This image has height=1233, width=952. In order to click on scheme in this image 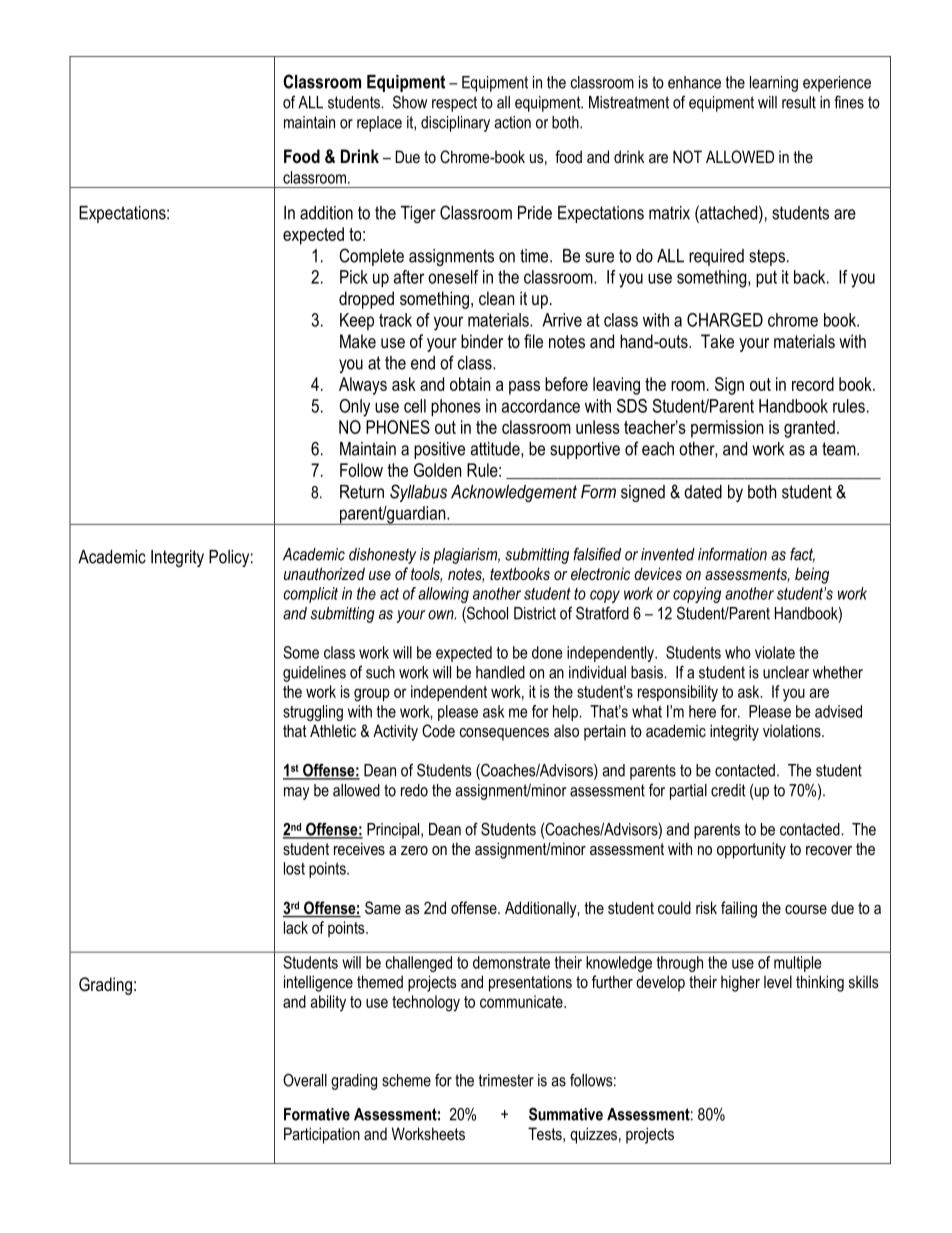, I will do `click(406, 1080)`.
